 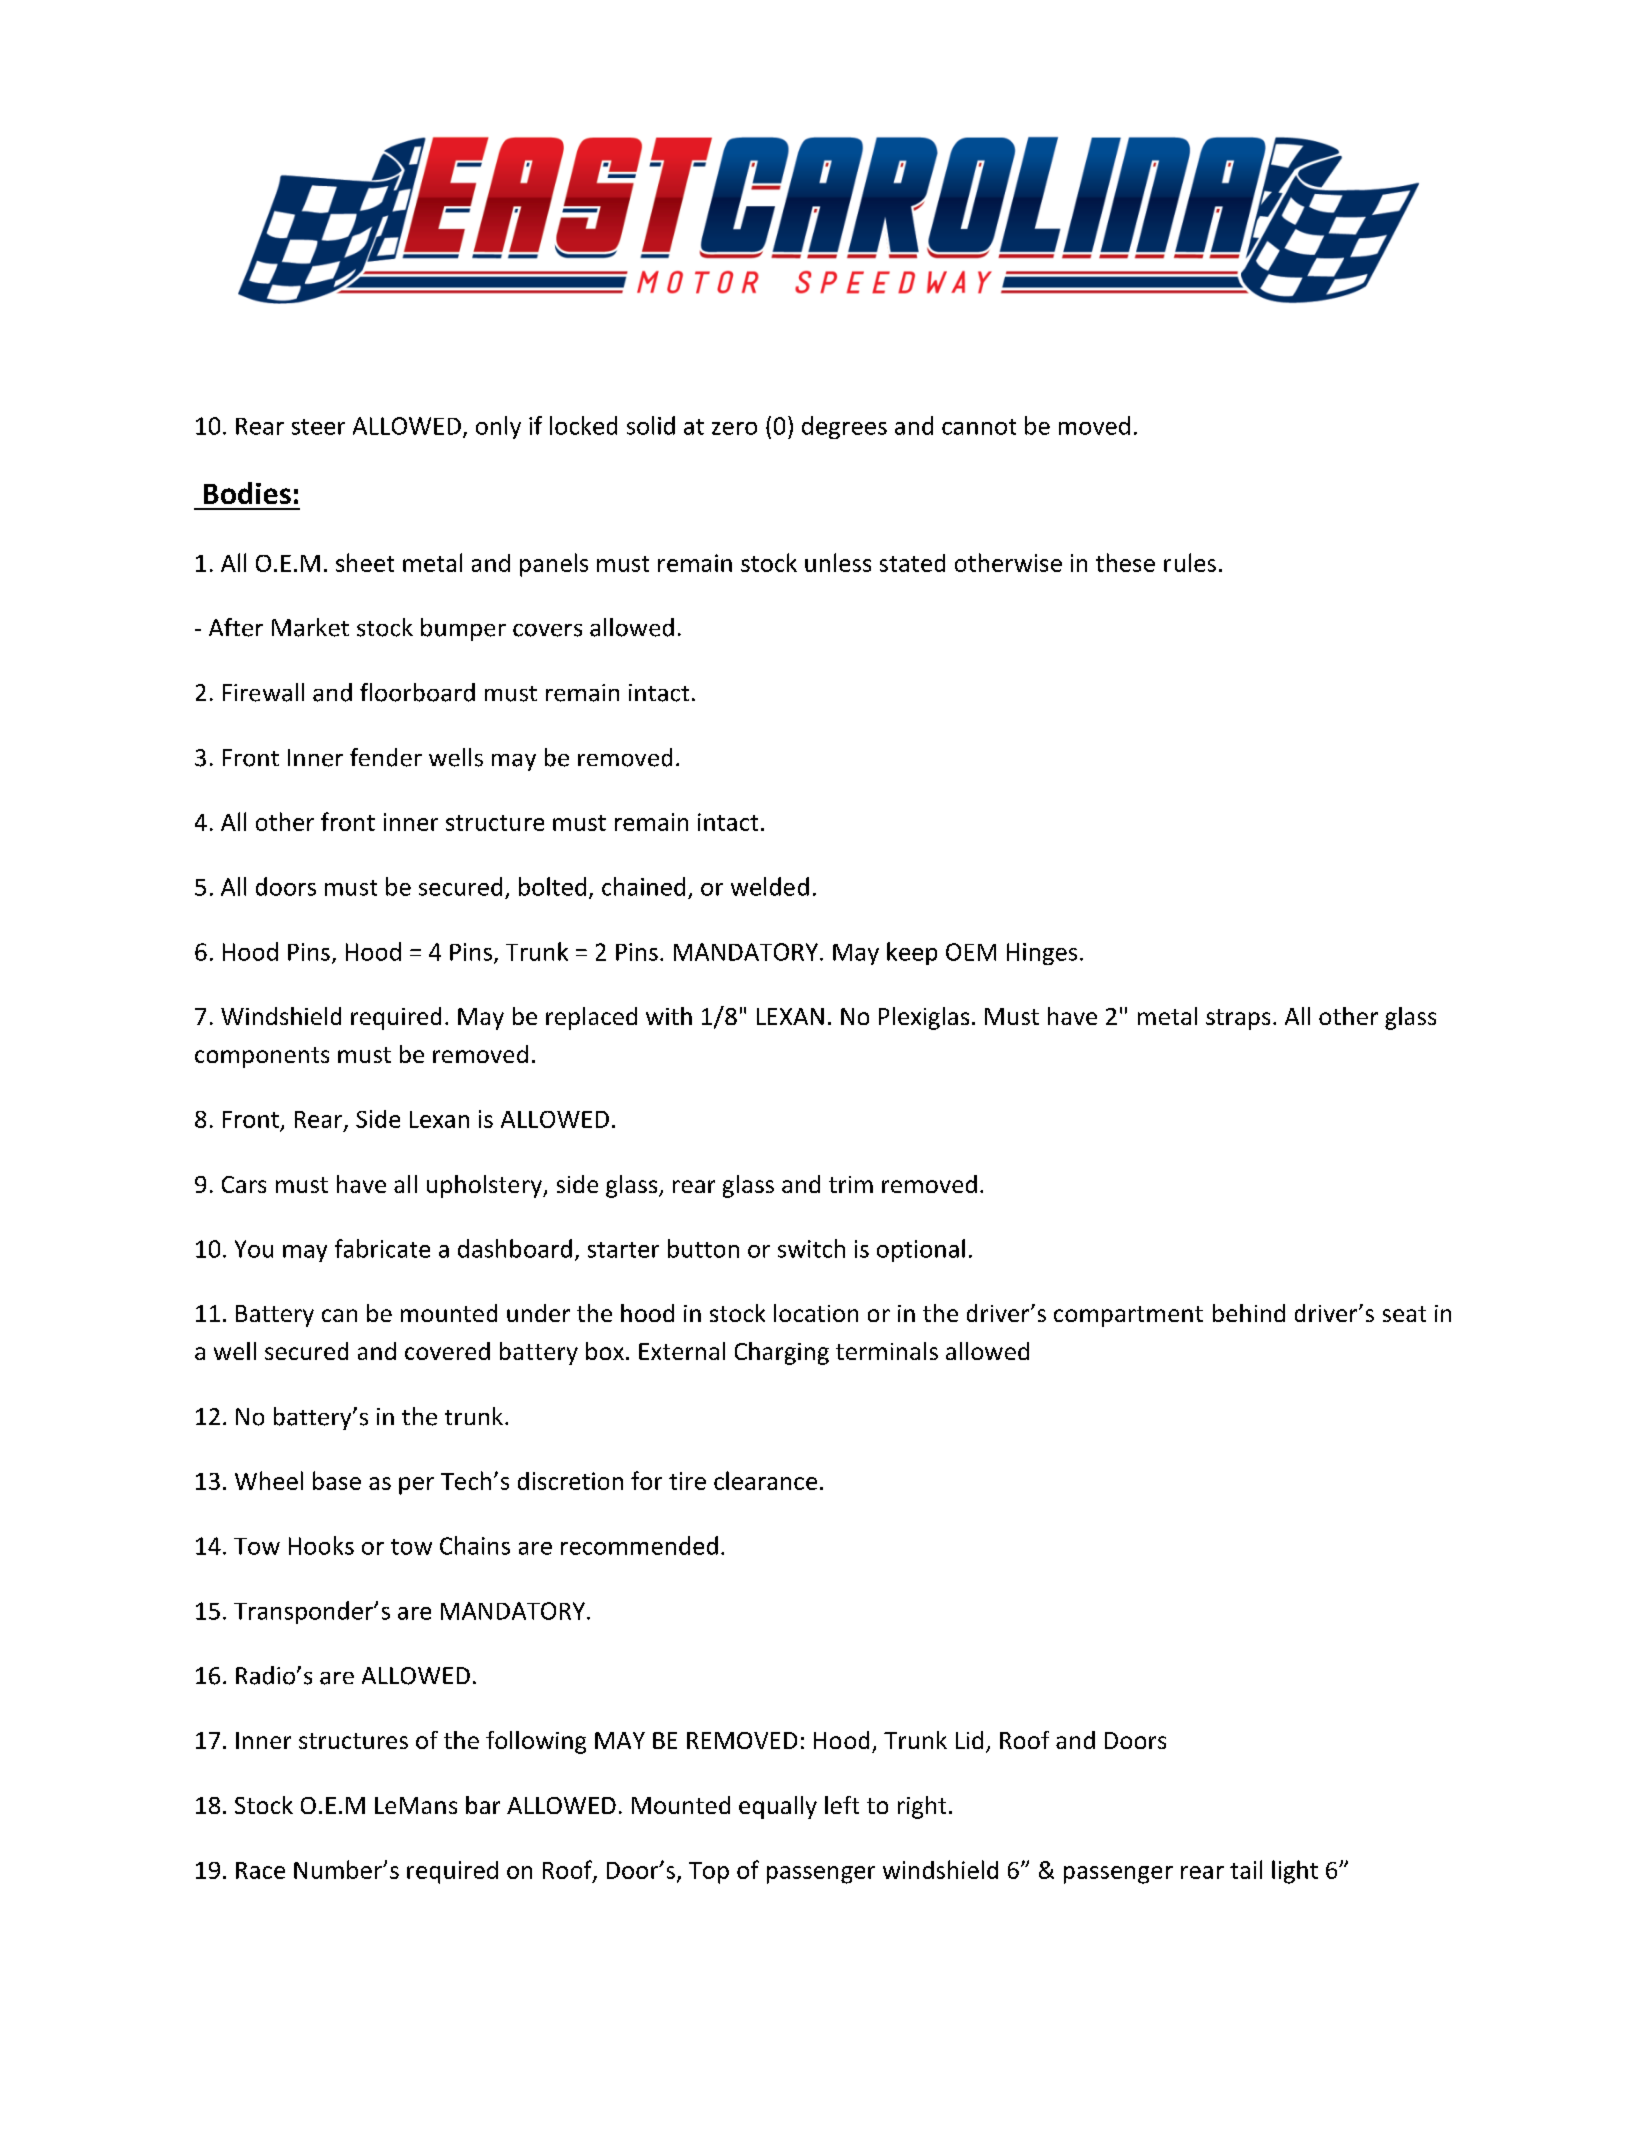 What do you see at coordinates (318, 427) in the document?
I see `steer` at bounding box center [318, 427].
